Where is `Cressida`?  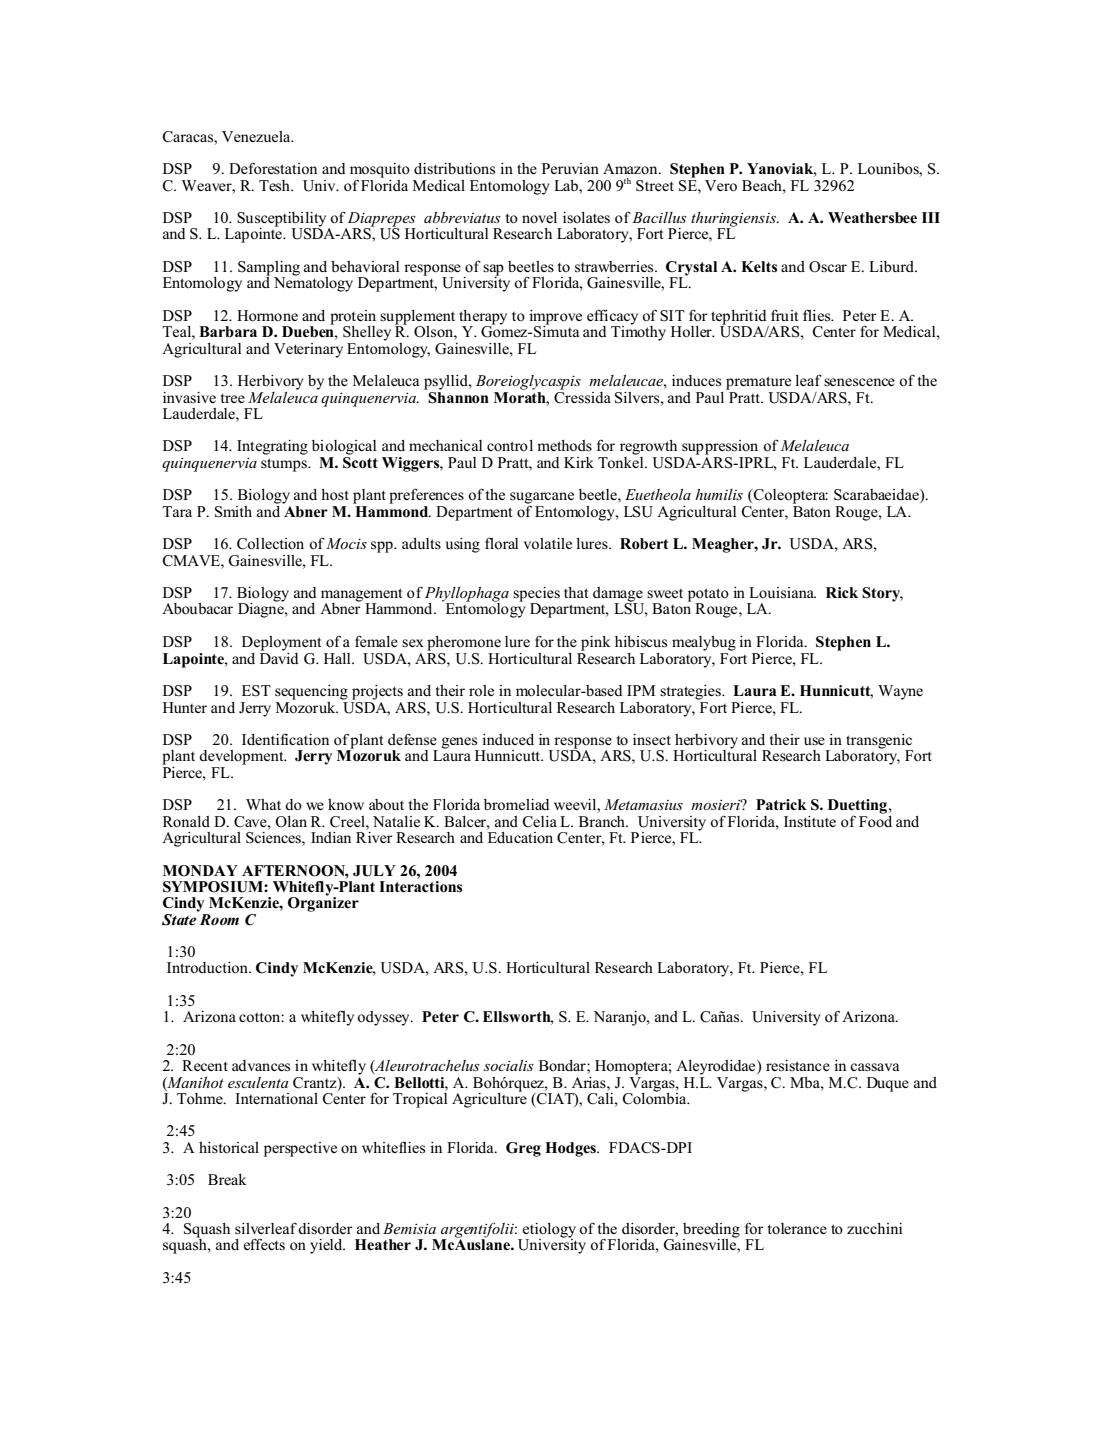
Cressida is located at coordinates (582, 396).
